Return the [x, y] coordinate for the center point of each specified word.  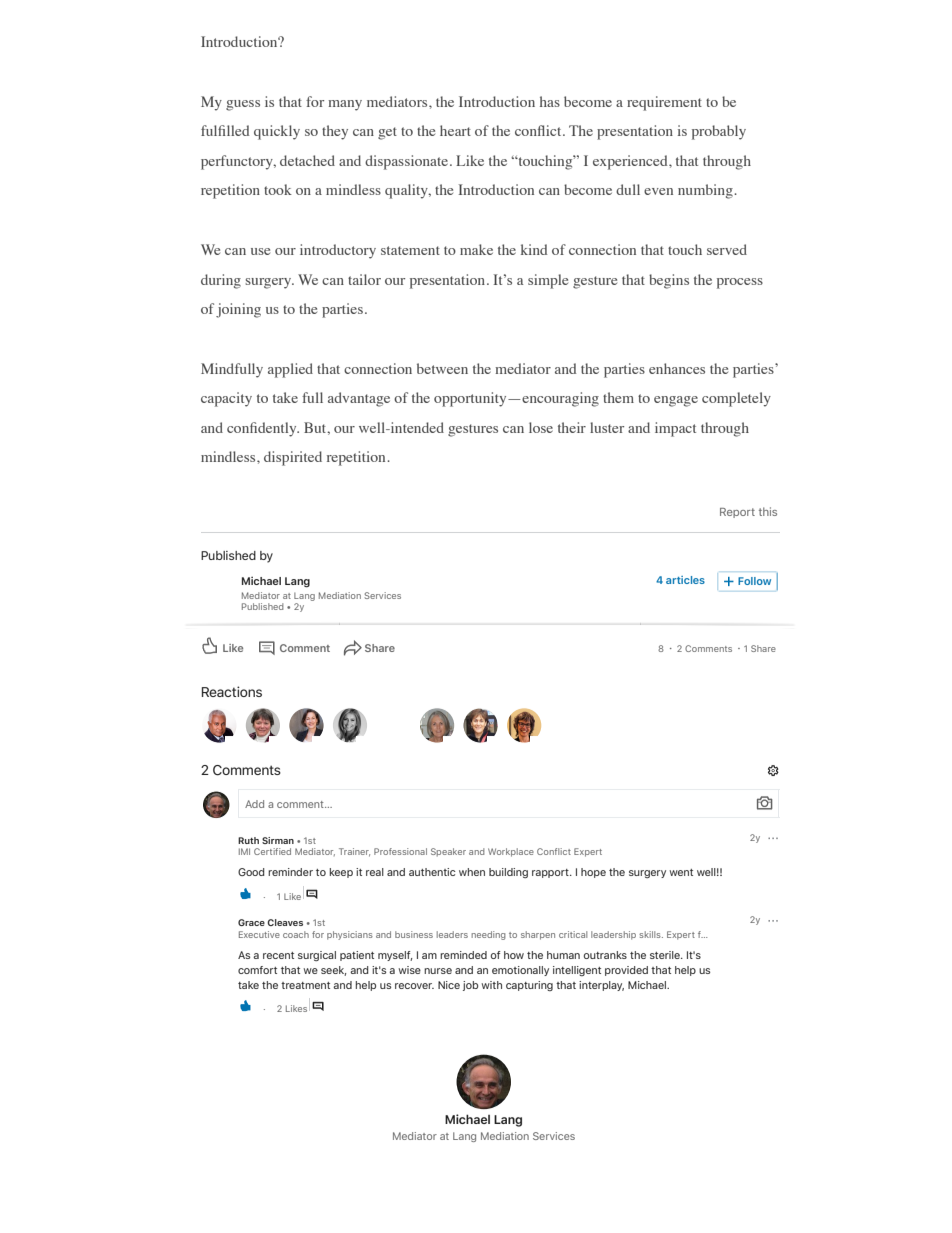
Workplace [511, 852]
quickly [277, 132]
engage [676, 401]
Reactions [232, 691]
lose [541, 427]
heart [455, 130]
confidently [263, 429]
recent [278, 955]
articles [685, 580]
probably [719, 132]
